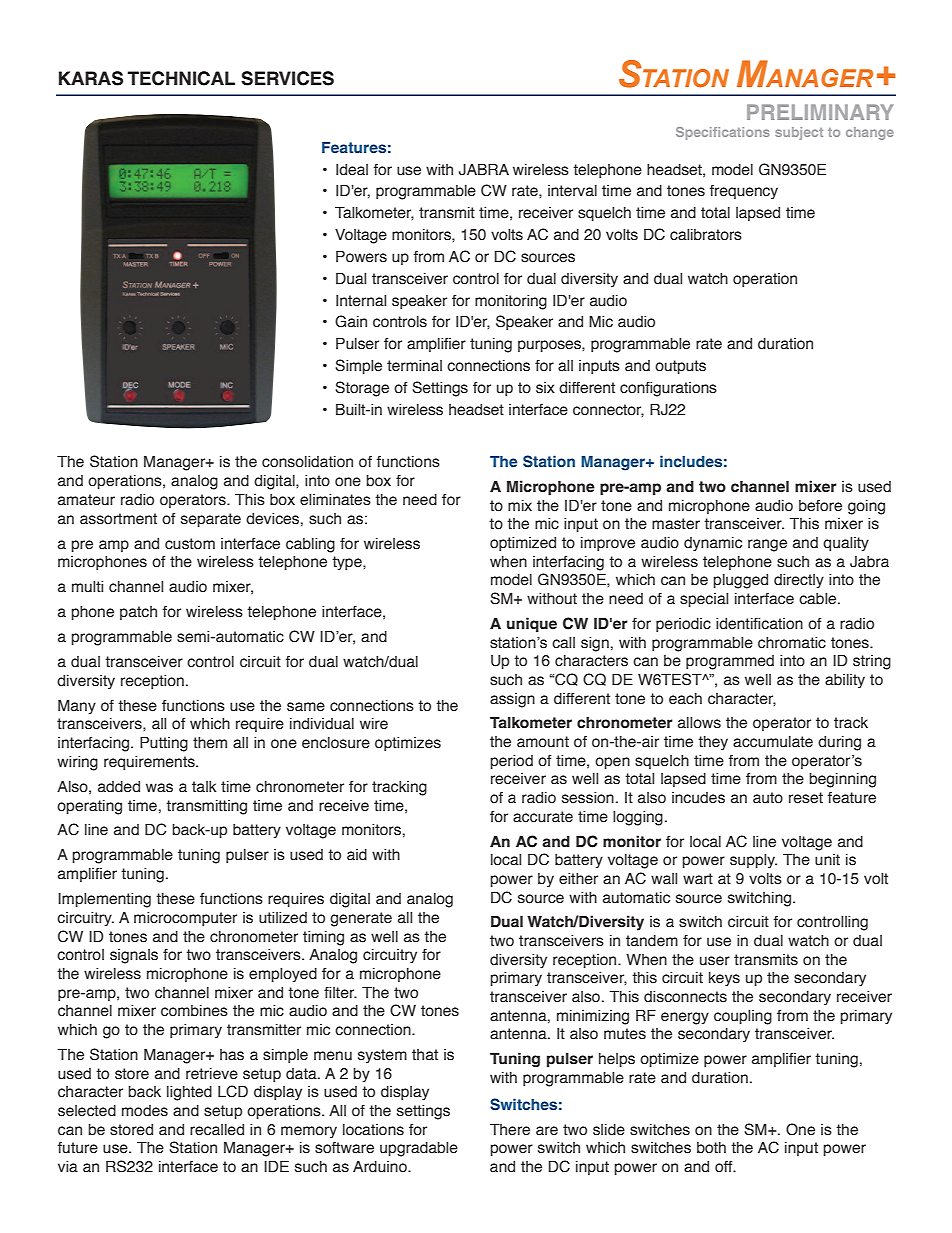 This page has height=1233, width=952. I want to click on There, so click(510, 1129).
